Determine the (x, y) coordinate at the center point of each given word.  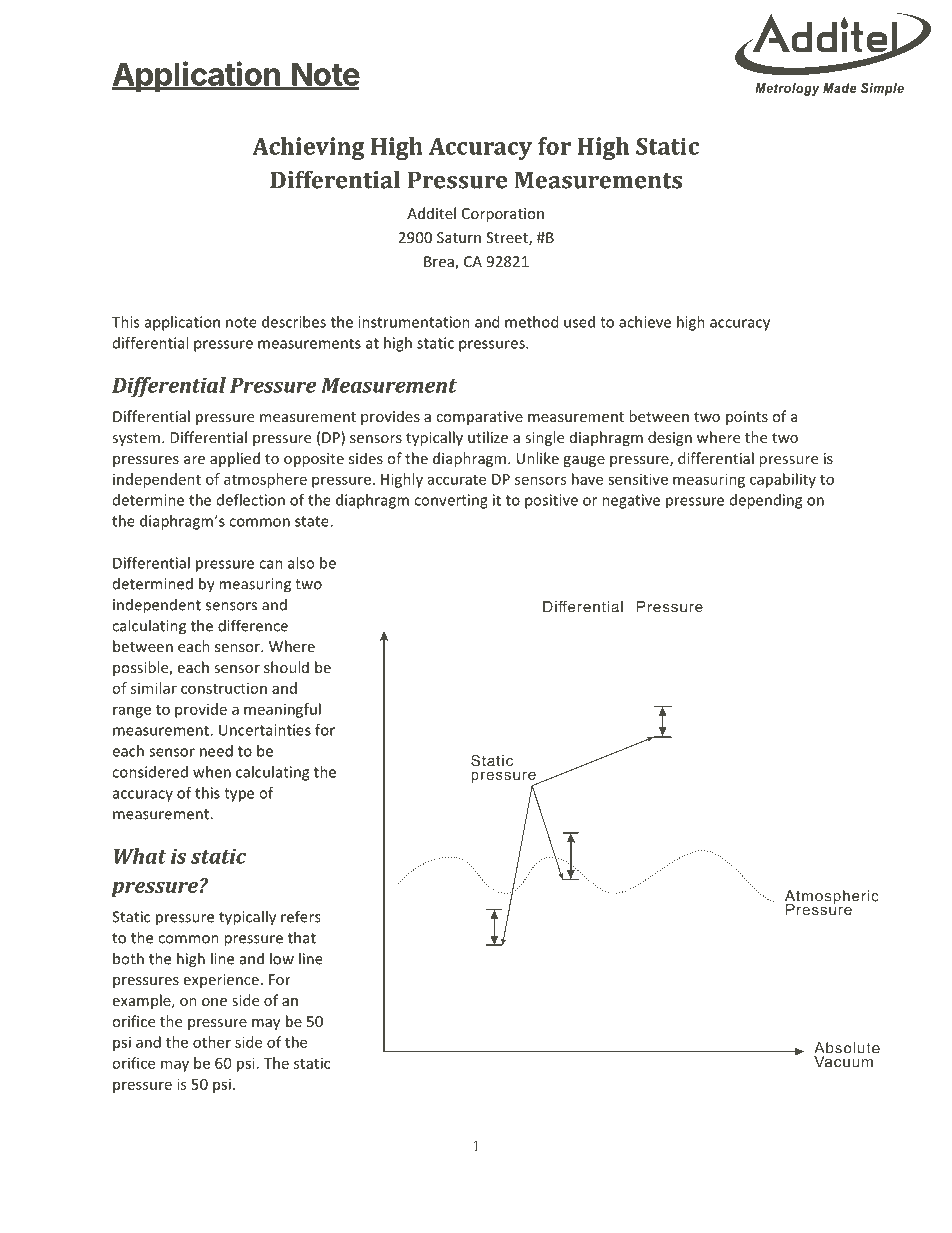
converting (451, 501)
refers (301, 916)
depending (766, 501)
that (302, 937)
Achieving (308, 148)
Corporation (503, 215)
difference (253, 625)
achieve (645, 322)
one (214, 1002)
